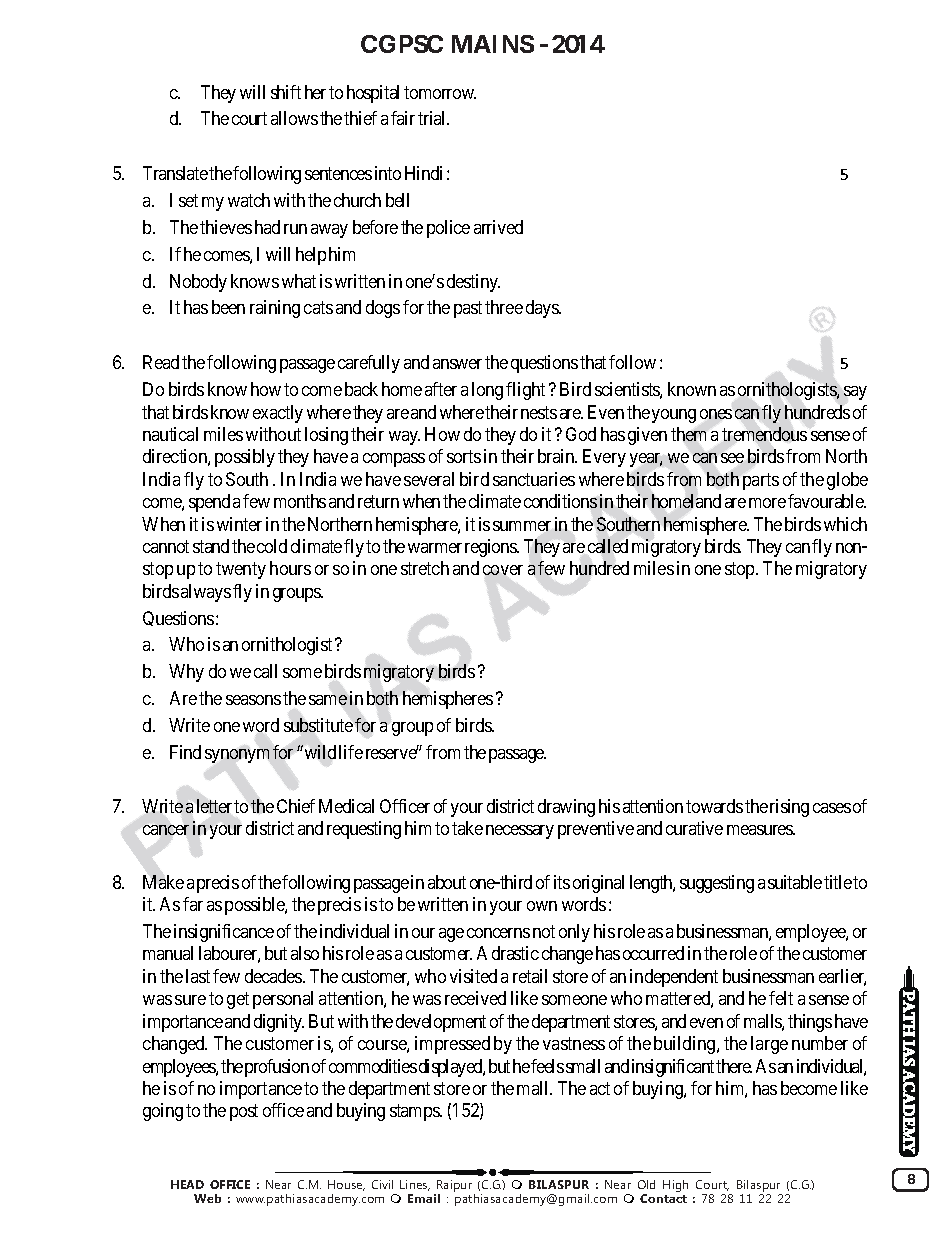  What do you see at coordinates (207, 1198) in the screenshot?
I see `Web` at bounding box center [207, 1198].
